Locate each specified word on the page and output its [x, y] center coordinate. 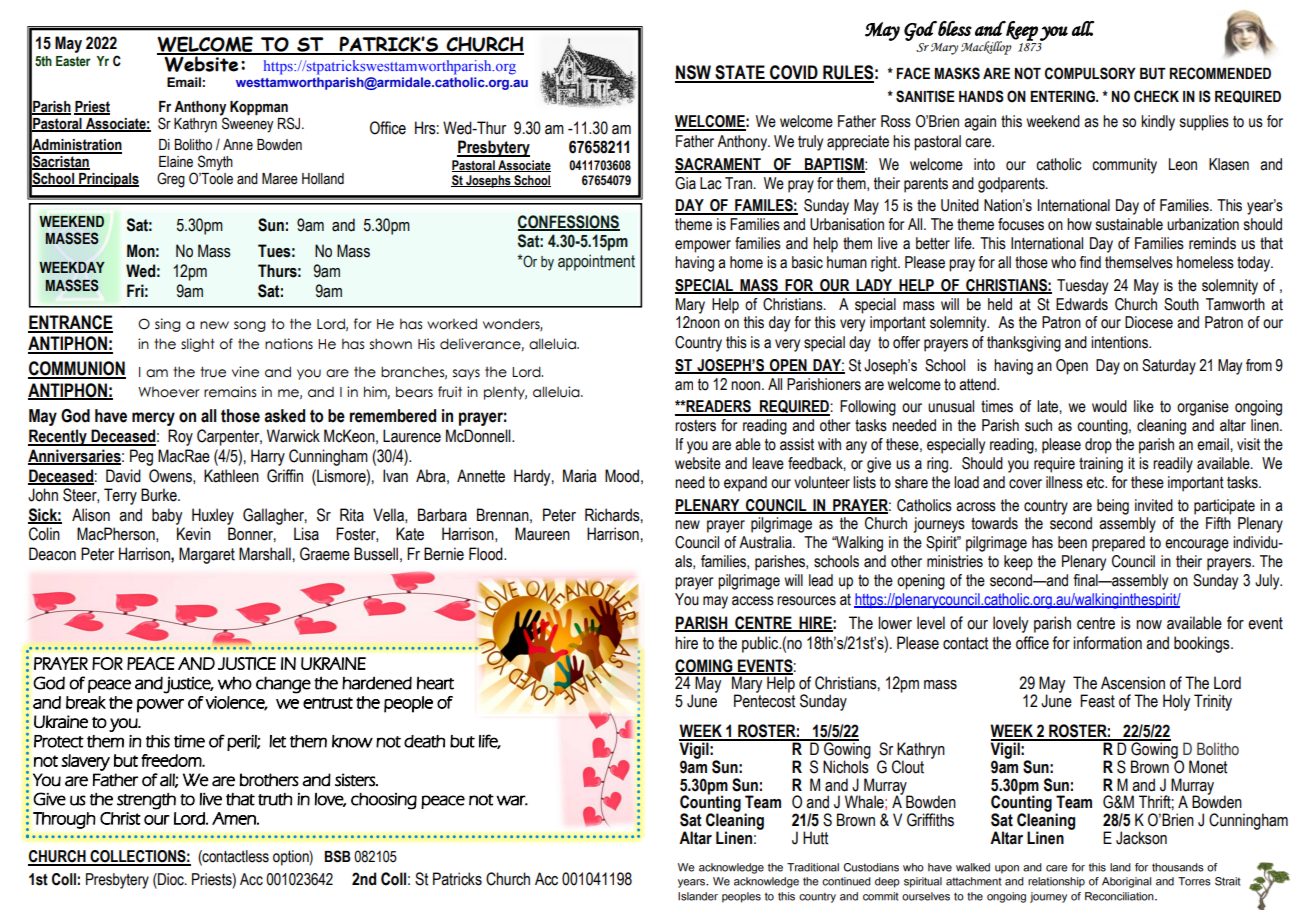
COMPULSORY [1090, 73]
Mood [622, 476]
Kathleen [231, 476]
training [1101, 465]
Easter [73, 61]
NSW [694, 73]
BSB [337, 856]
